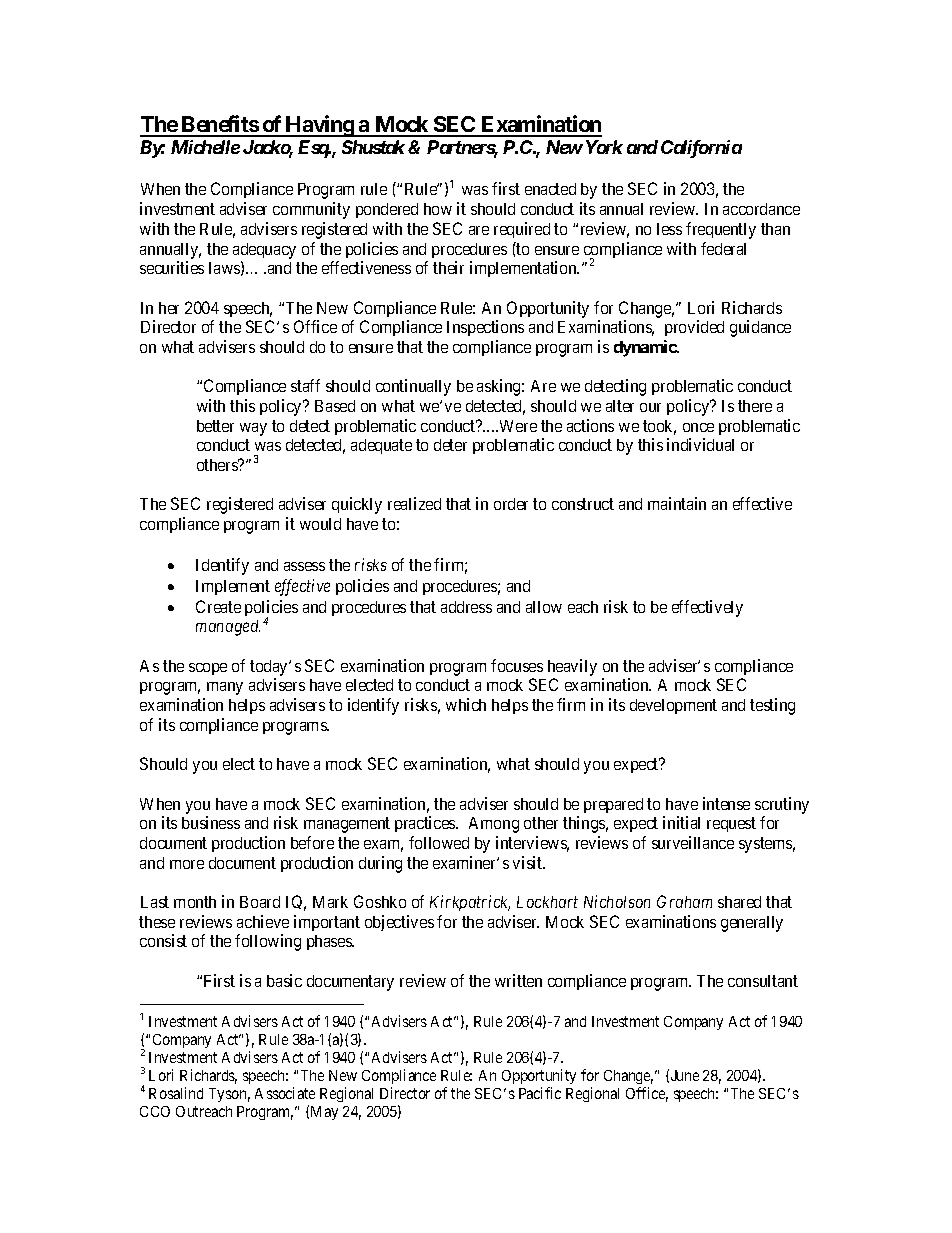 This screenshot has width=952, height=1233. What do you see at coordinates (305, 385) in the screenshot?
I see `staff` at bounding box center [305, 385].
